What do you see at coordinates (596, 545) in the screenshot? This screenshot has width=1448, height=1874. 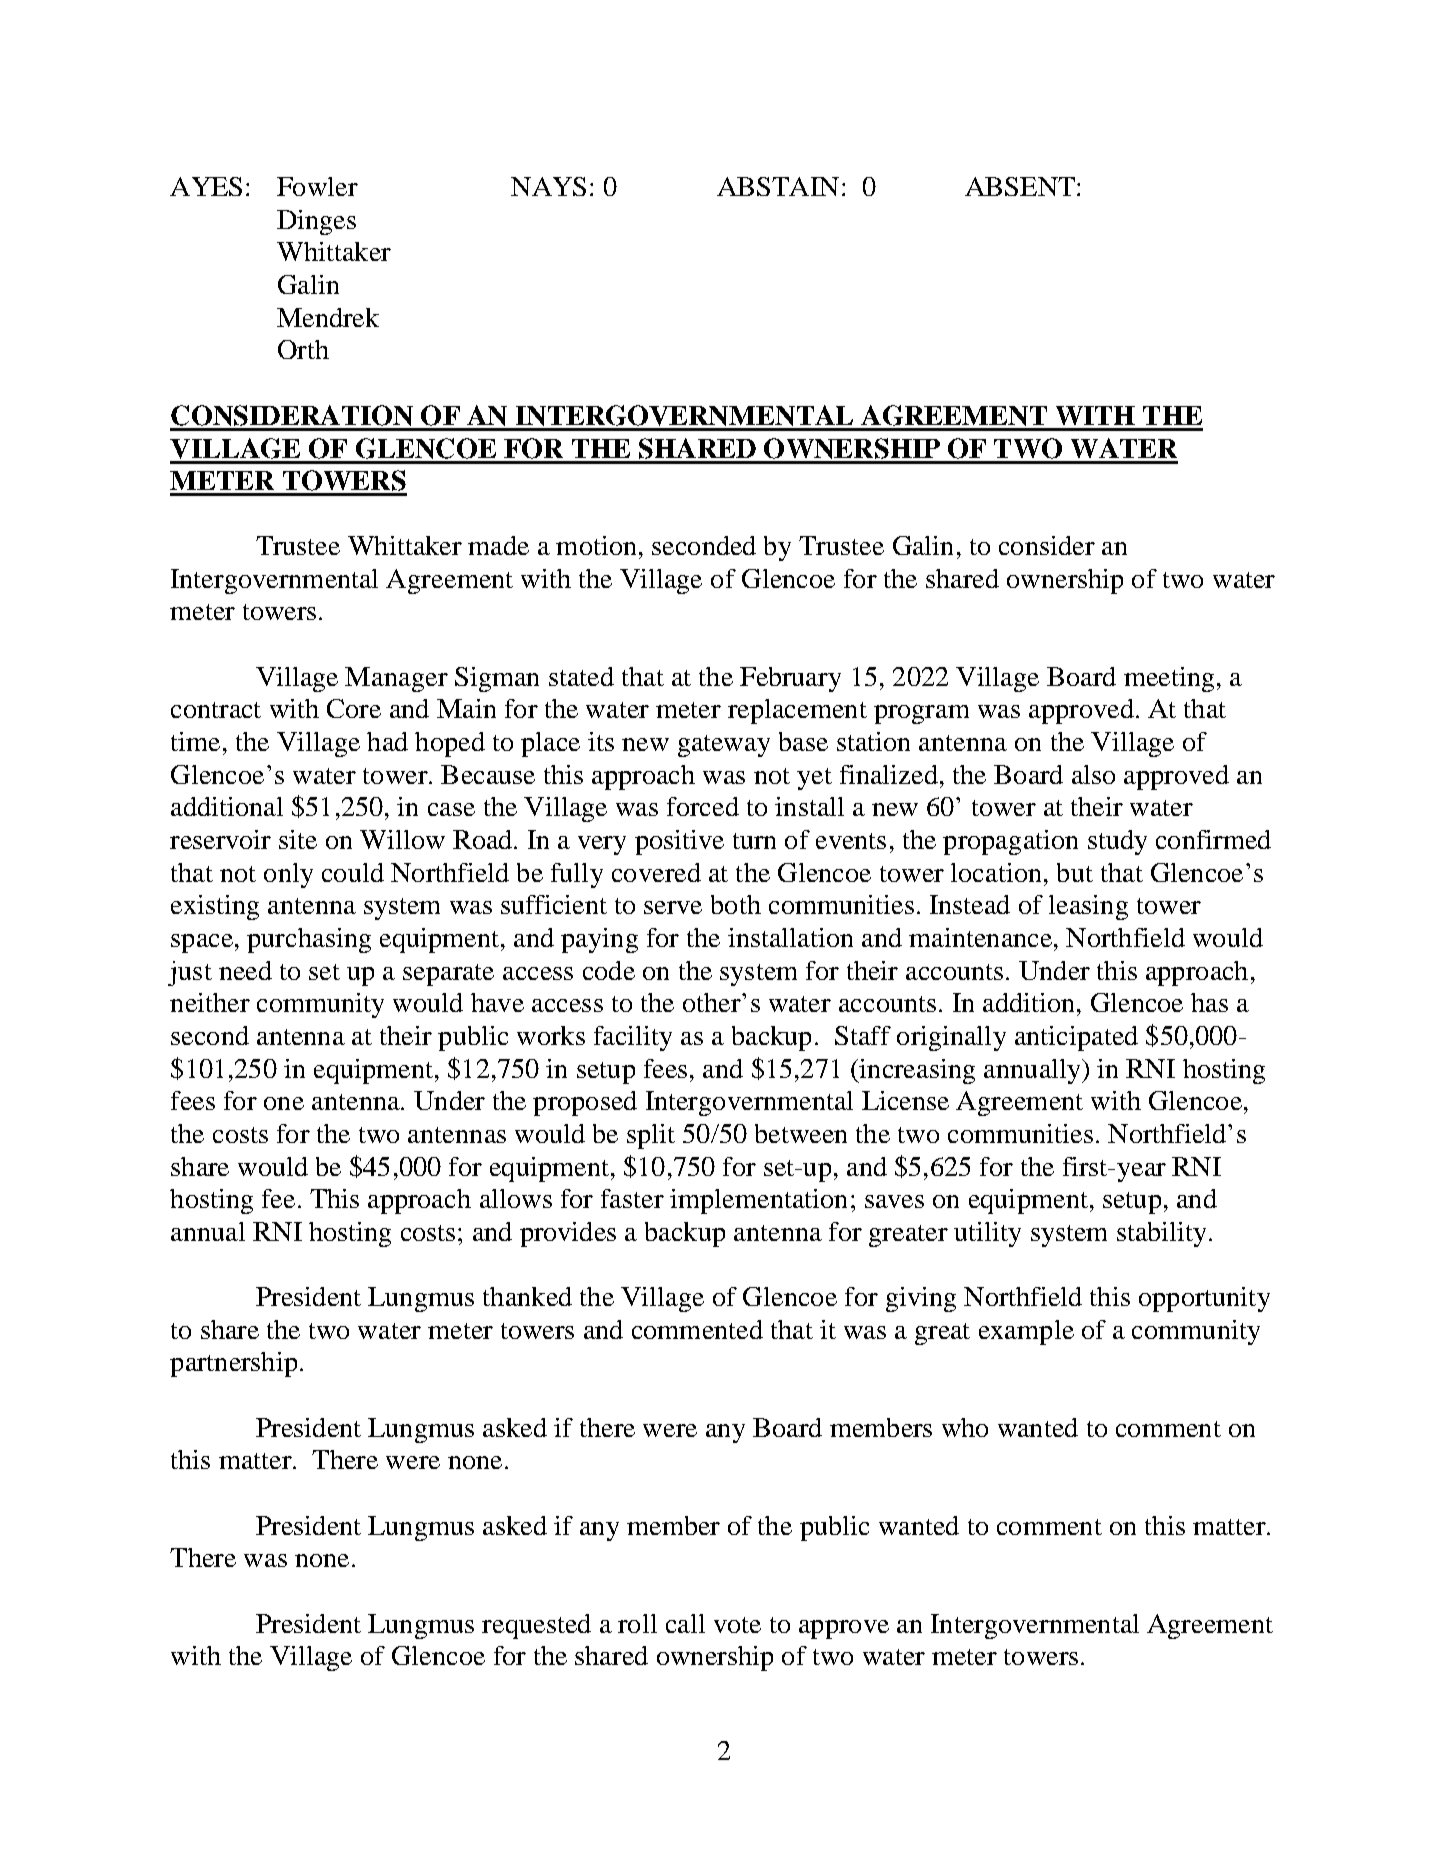 I see `motion` at bounding box center [596, 545].
